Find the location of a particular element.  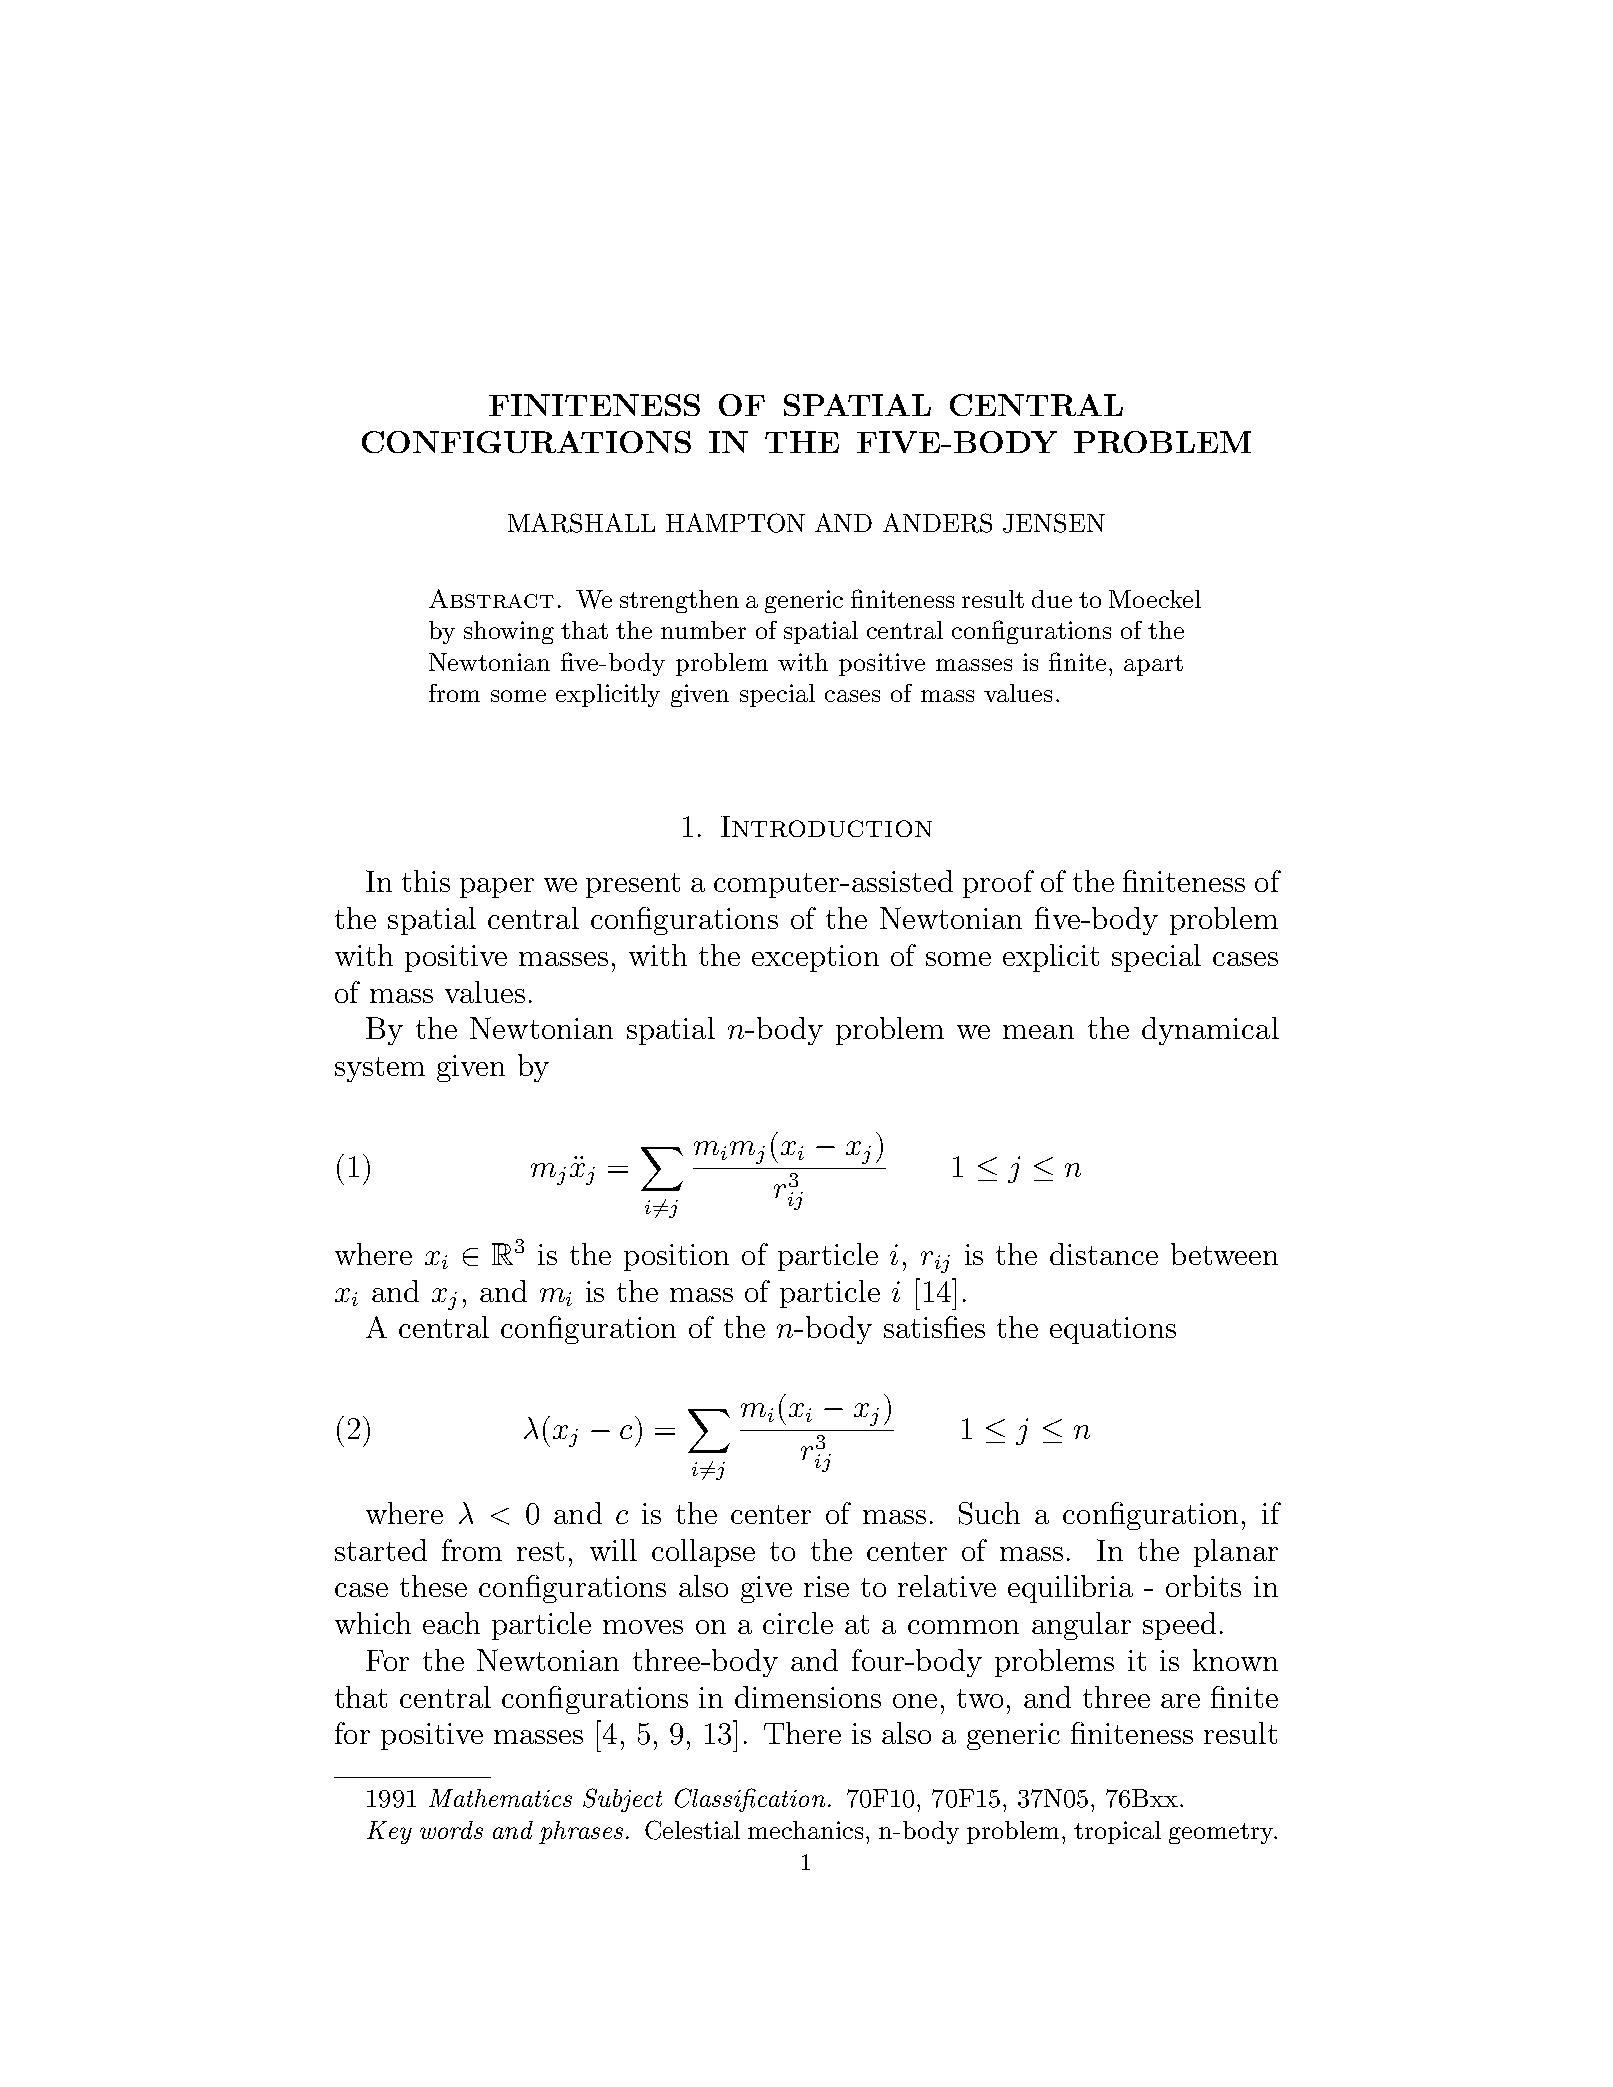

position is located at coordinates (676, 1257).
